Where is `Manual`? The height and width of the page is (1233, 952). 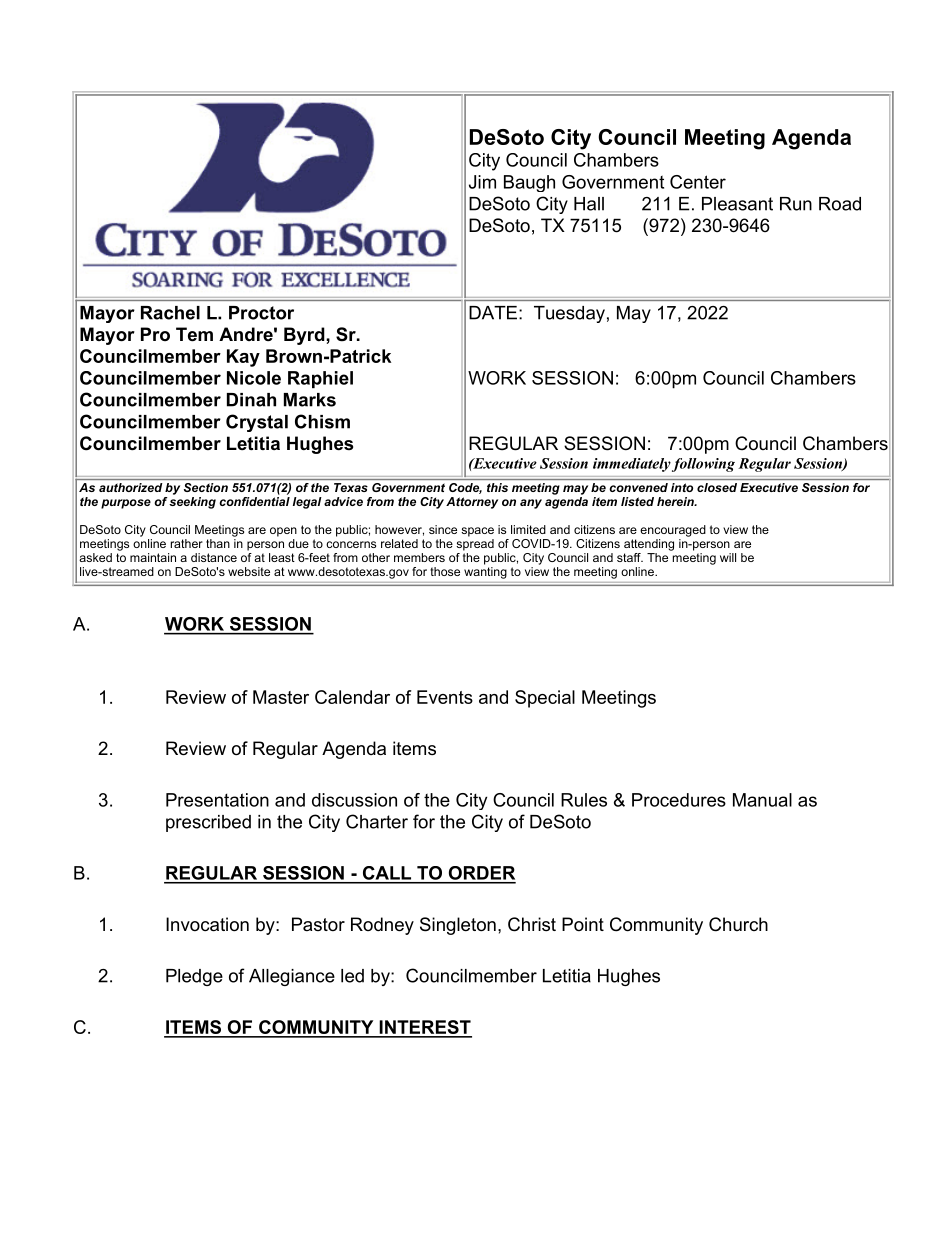
Manual is located at coordinates (762, 800).
